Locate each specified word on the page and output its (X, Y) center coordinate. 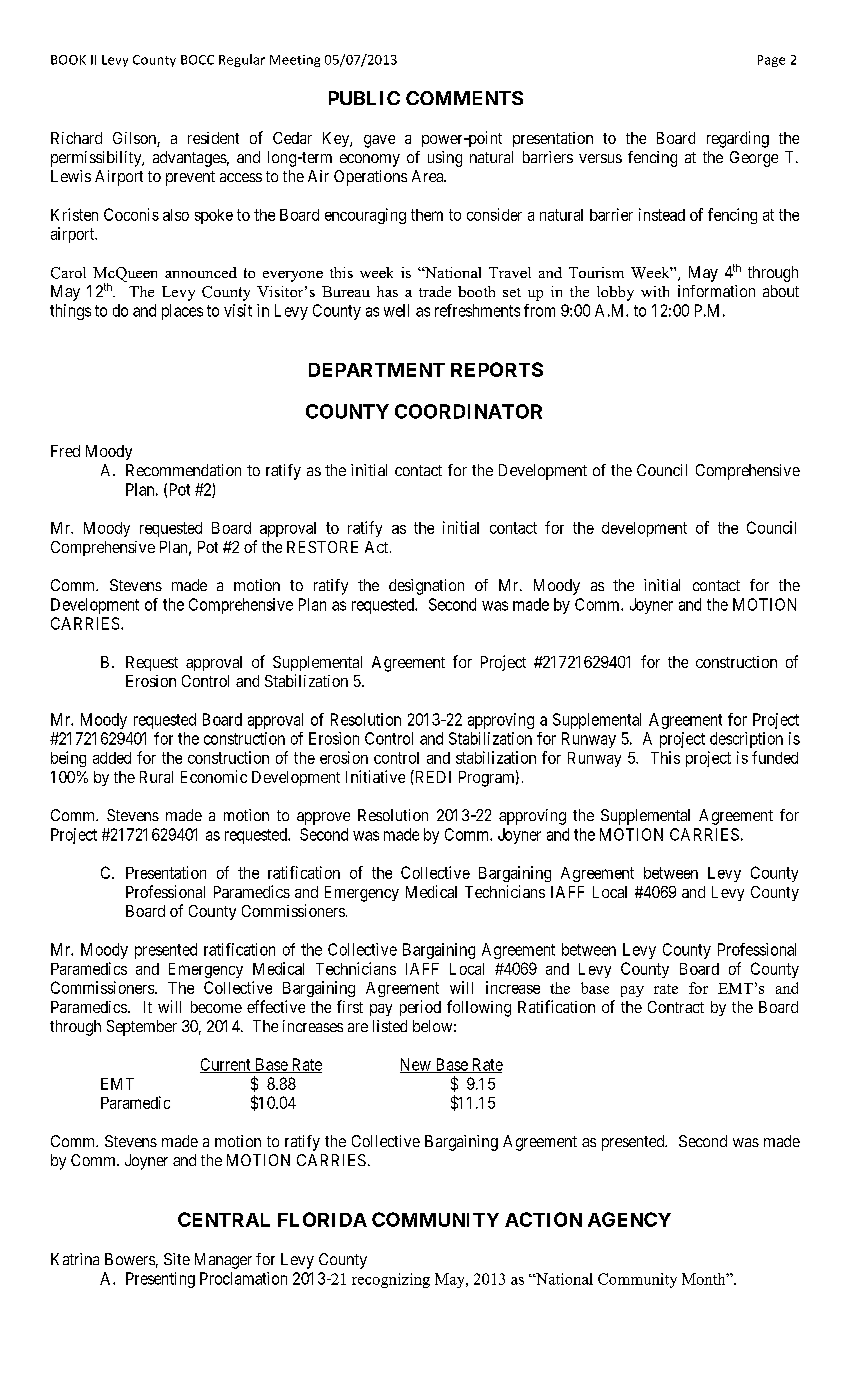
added (112, 758)
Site (177, 1259)
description (746, 740)
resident (213, 138)
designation (426, 587)
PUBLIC (364, 98)
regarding (738, 139)
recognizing (391, 1280)
